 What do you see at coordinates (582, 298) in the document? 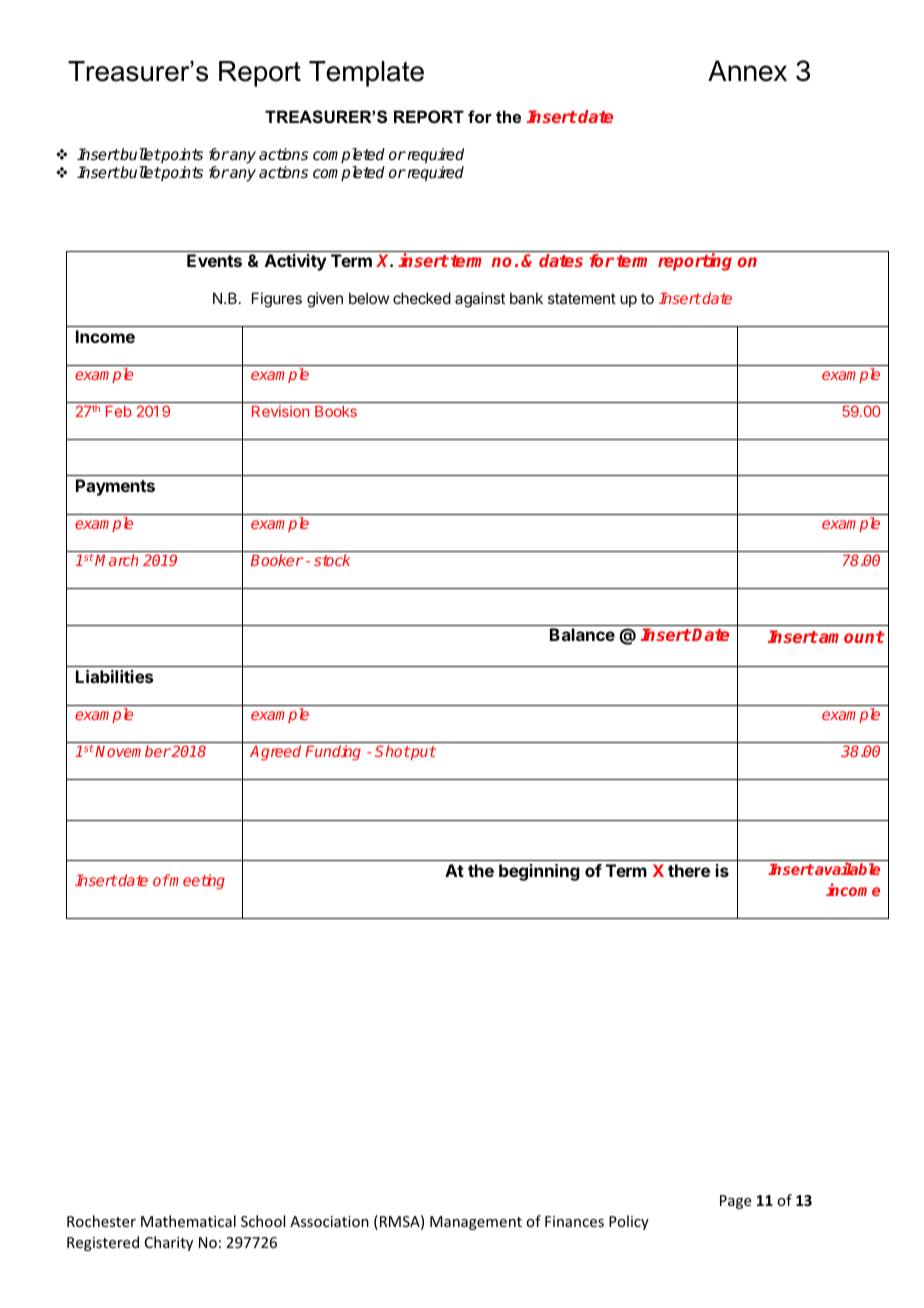
I see `statement` at bounding box center [582, 298].
